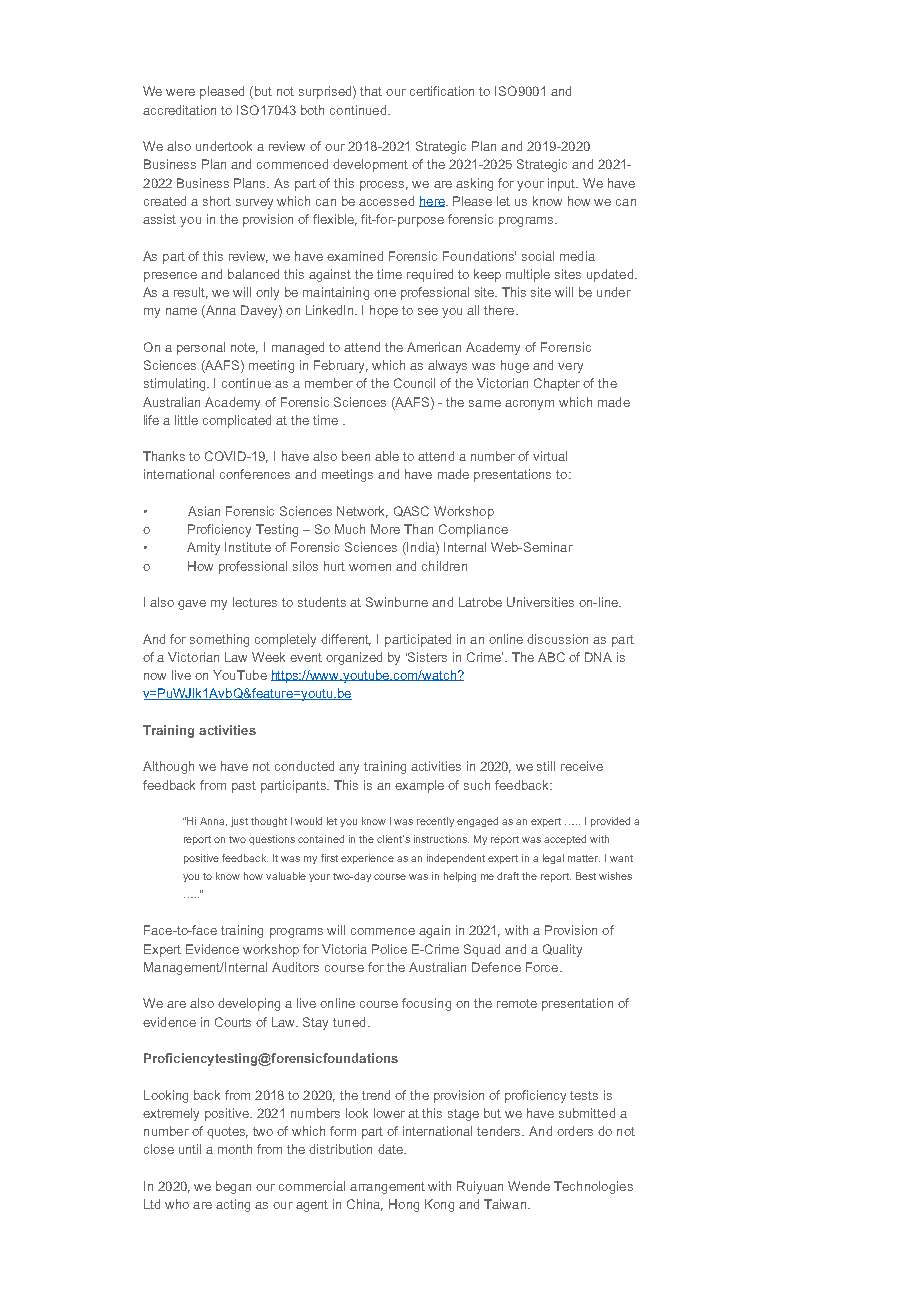 Image resolution: width=924 pixels, height=1307 pixels. Describe the element at coordinates (179, 110) in the image. I see `accreditation` at that location.
